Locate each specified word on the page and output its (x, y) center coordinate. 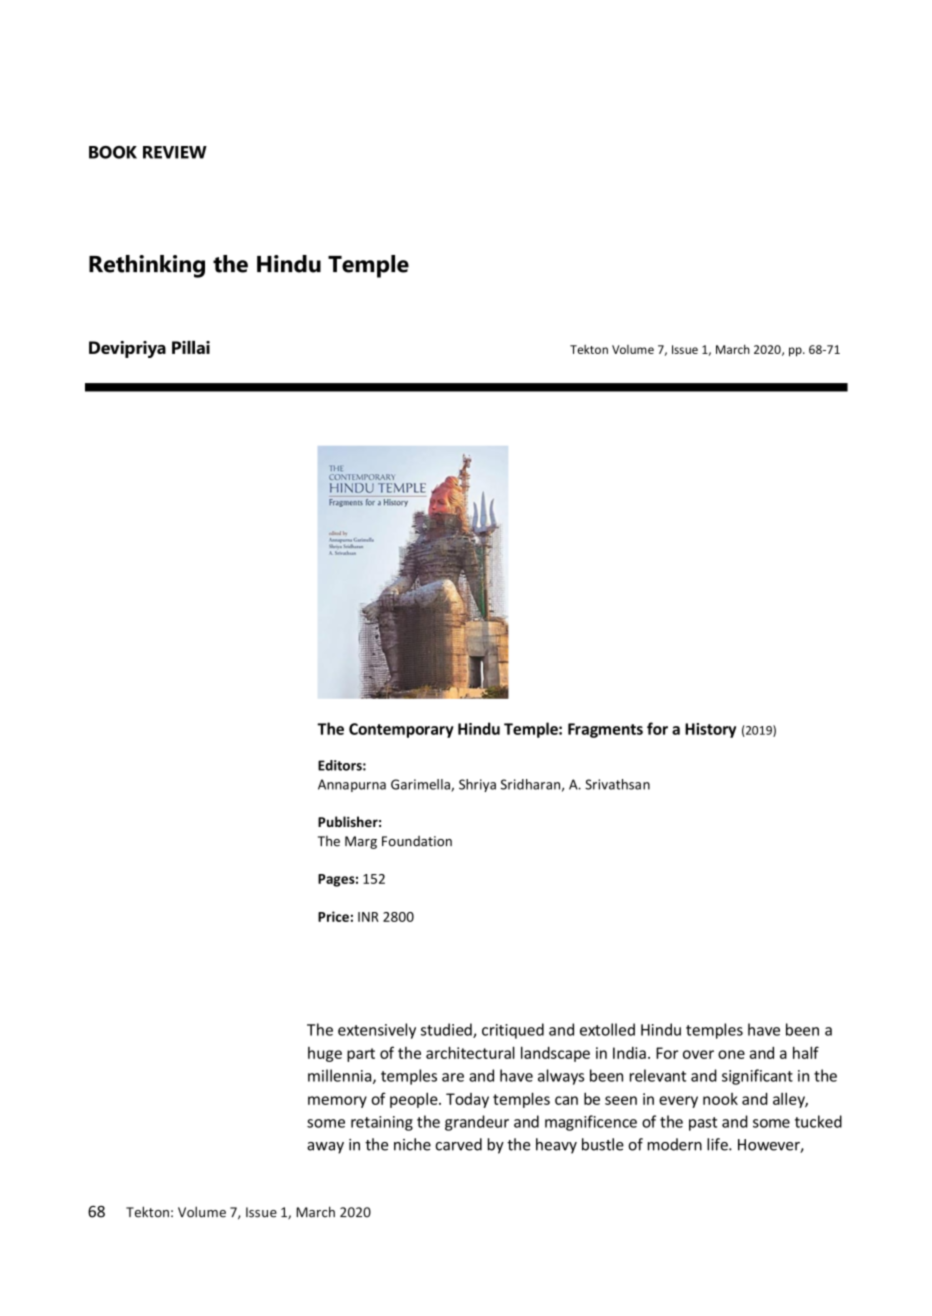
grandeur (477, 1123)
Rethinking (147, 266)
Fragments (605, 730)
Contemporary (401, 730)
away (325, 1148)
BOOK (113, 152)
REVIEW (175, 152)
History (710, 730)
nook (720, 1099)
